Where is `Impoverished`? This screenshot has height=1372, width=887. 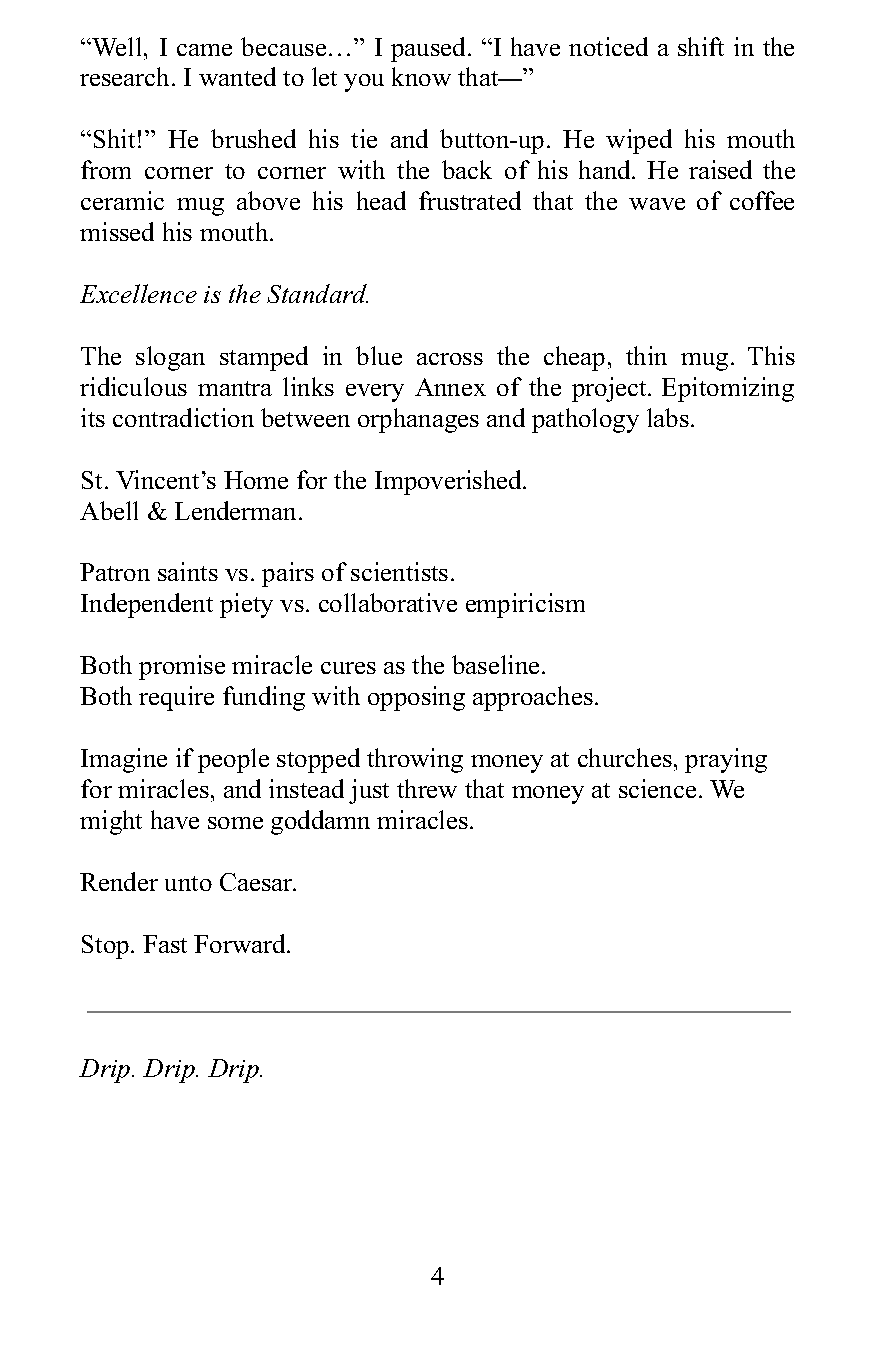 Impoverished is located at coordinates (449, 482).
